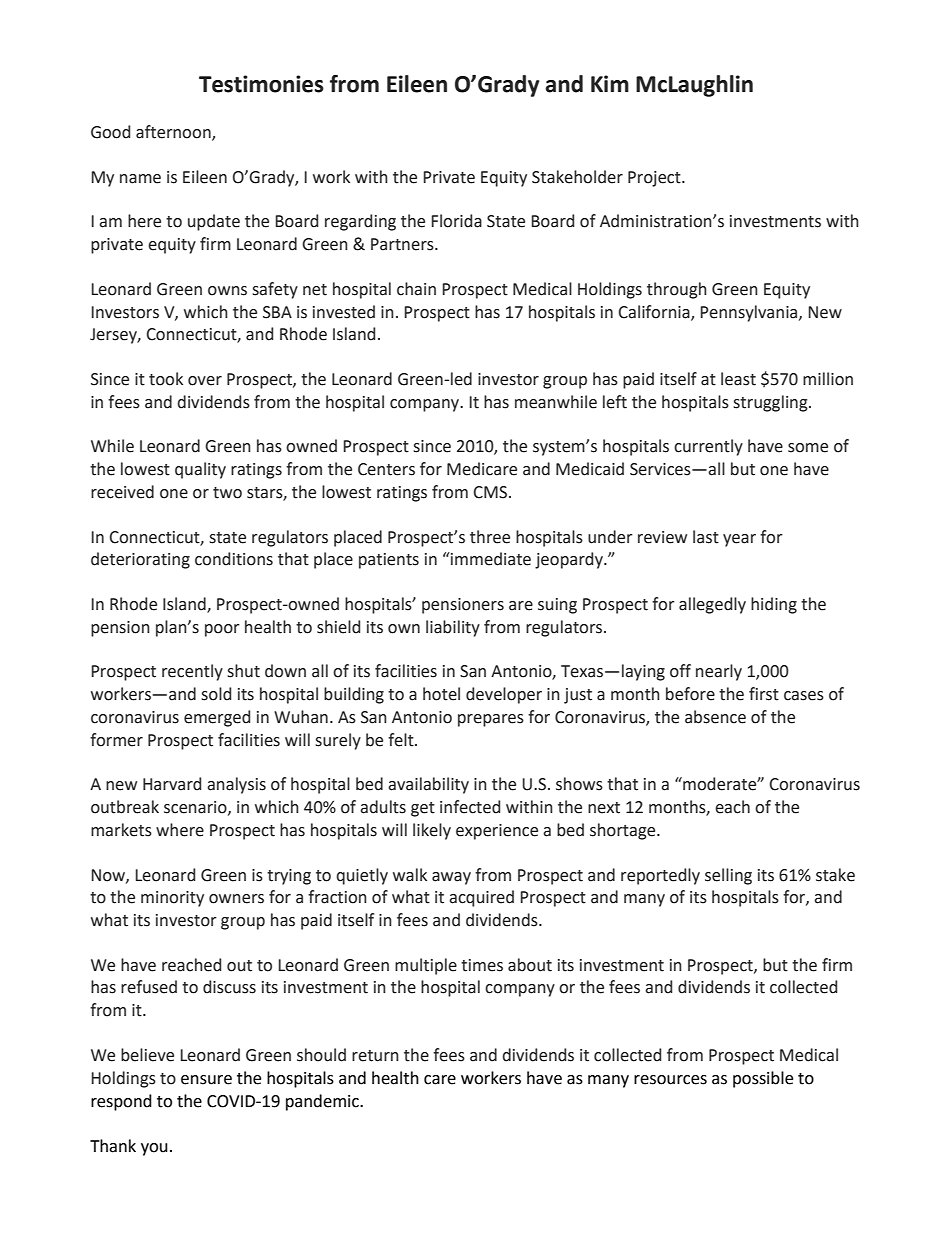  What do you see at coordinates (174, 133) in the screenshot?
I see `afternoon` at bounding box center [174, 133].
